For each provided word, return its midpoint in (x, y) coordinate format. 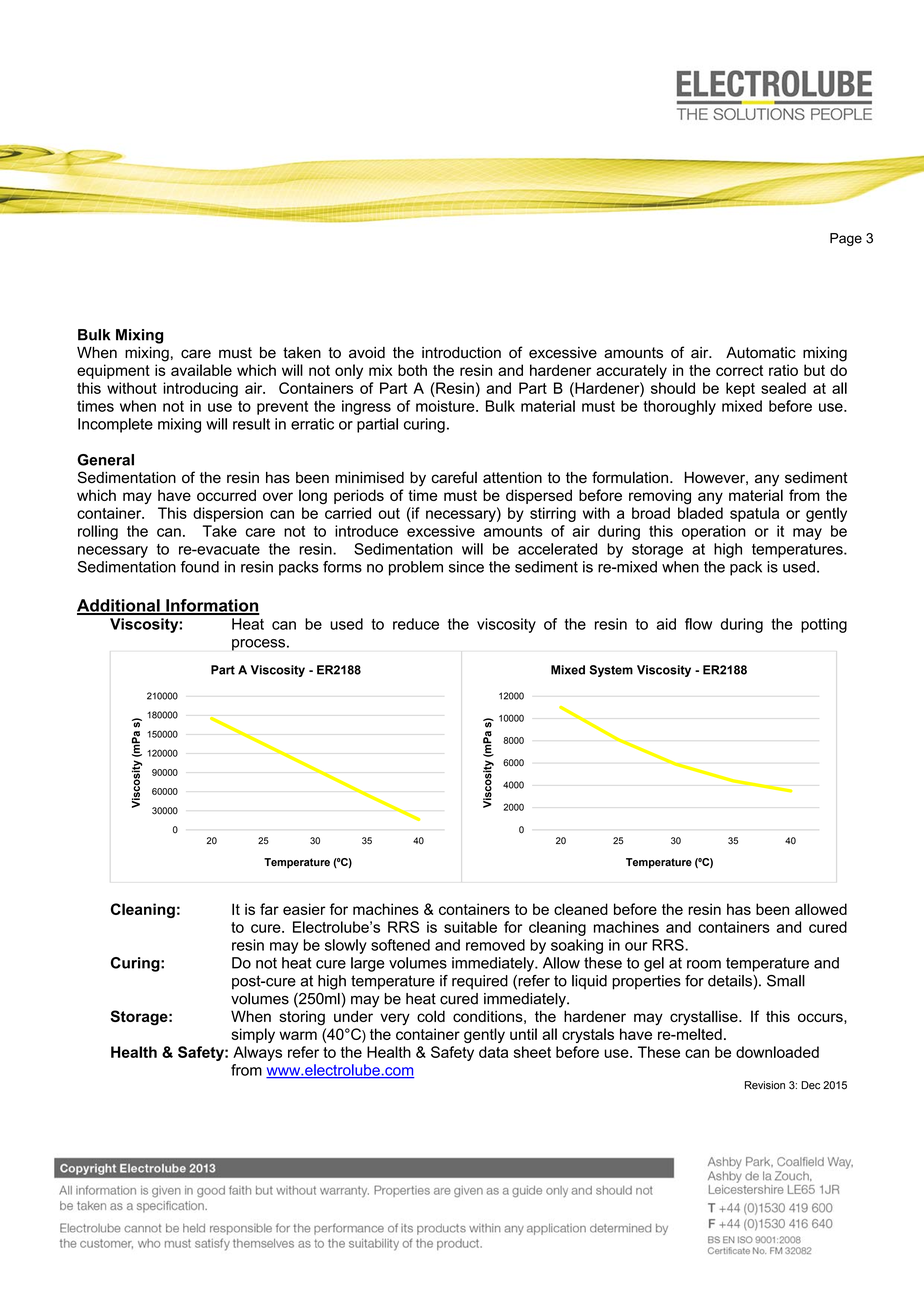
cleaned (581, 909)
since (466, 567)
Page (846, 239)
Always (257, 1053)
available (201, 370)
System (611, 671)
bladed (700, 513)
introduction (461, 353)
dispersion (228, 514)
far (269, 909)
